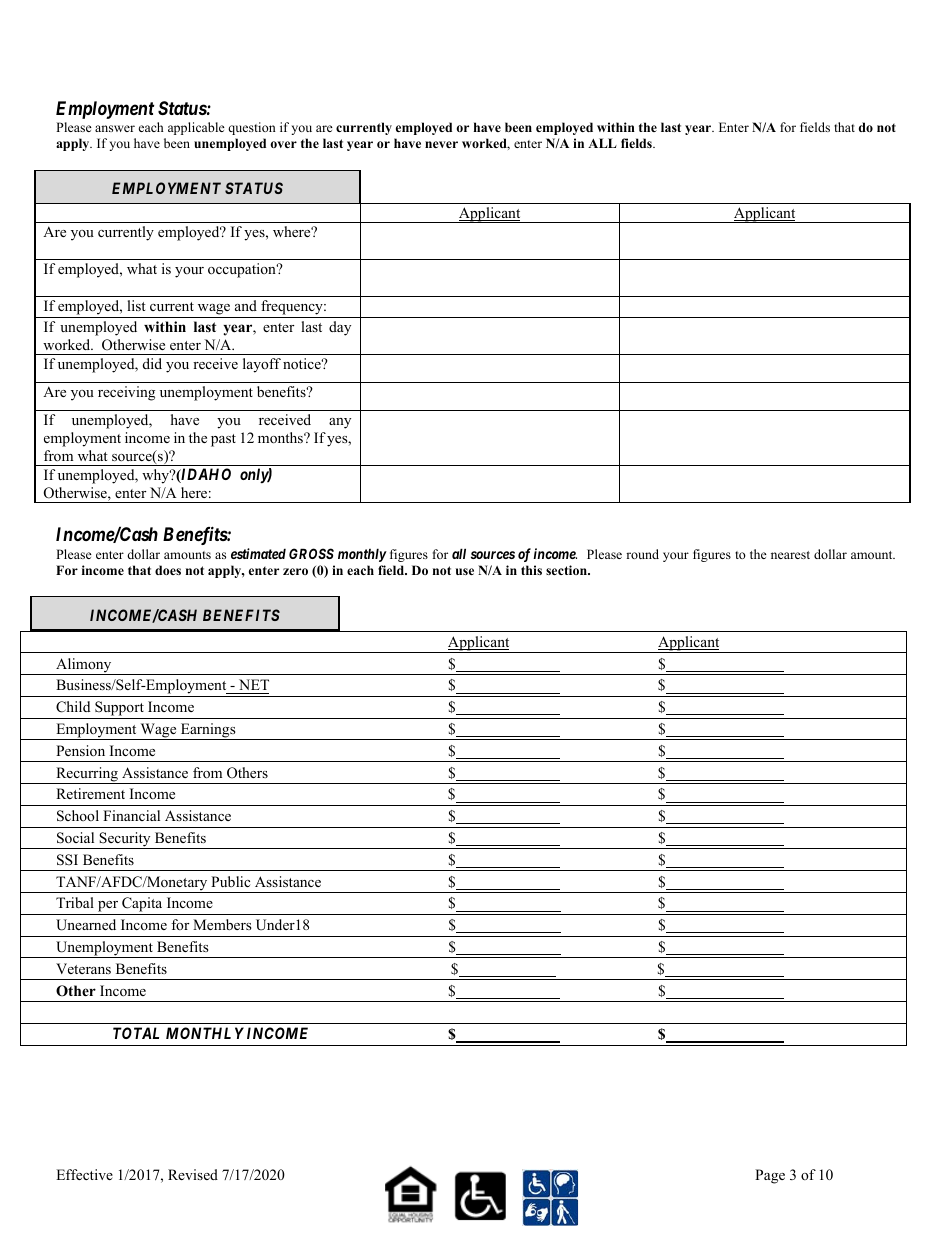 The height and width of the image is (1233, 952). What do you see at coordinates (84, 666) in the image?
I see `Alimony` at bounding box center [84, 666].
